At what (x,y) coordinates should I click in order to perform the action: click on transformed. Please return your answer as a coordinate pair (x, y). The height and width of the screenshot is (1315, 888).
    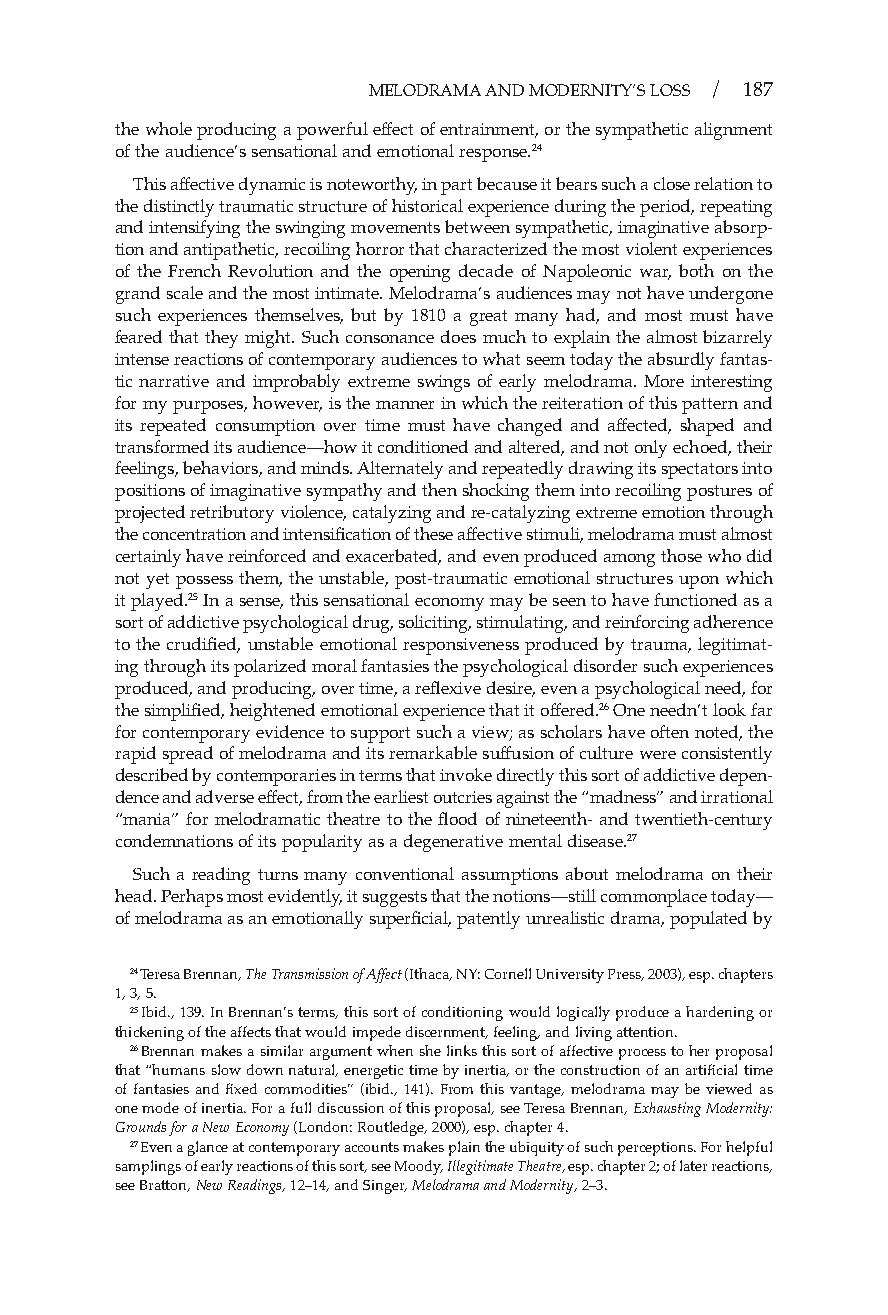
    Looking at the image, I should click on (162, 446).
